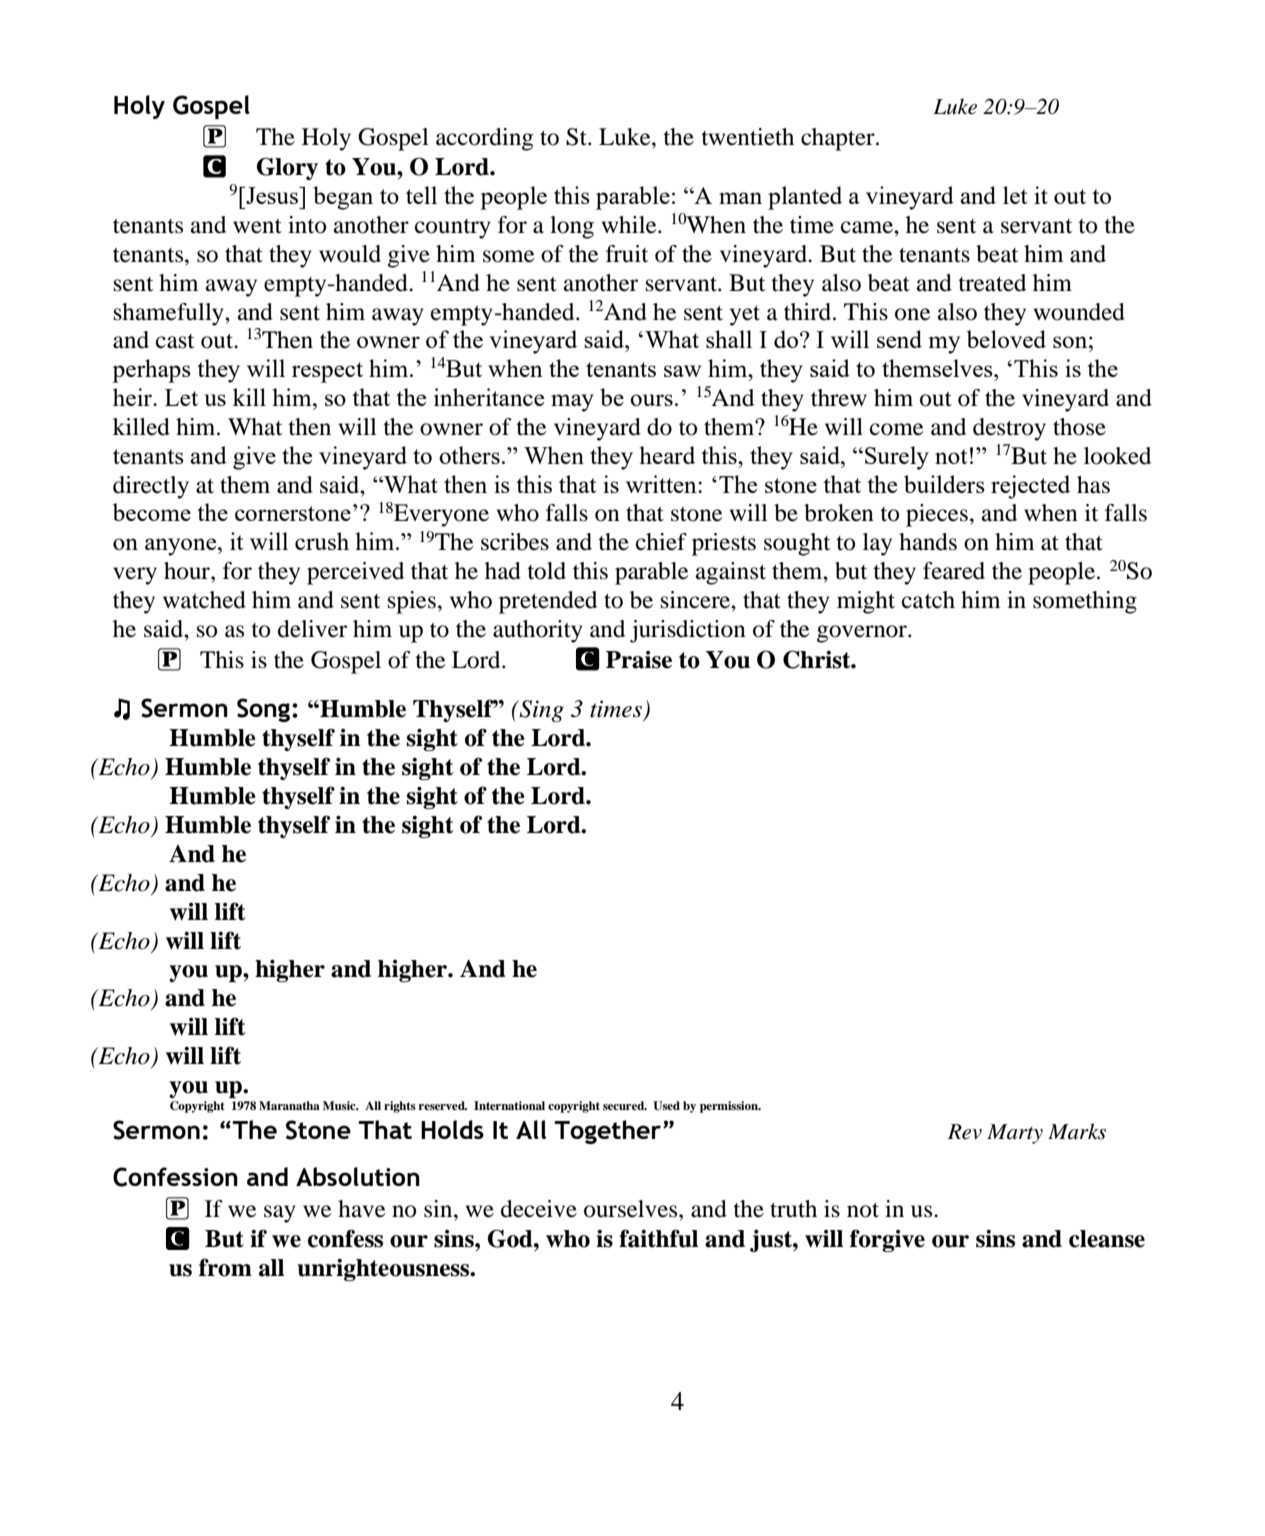 The height and width of the page is (1536, 1265). What do you see at coordinates (667, 455) in the page?
I see `heard` at bounding box center [667, 455].
